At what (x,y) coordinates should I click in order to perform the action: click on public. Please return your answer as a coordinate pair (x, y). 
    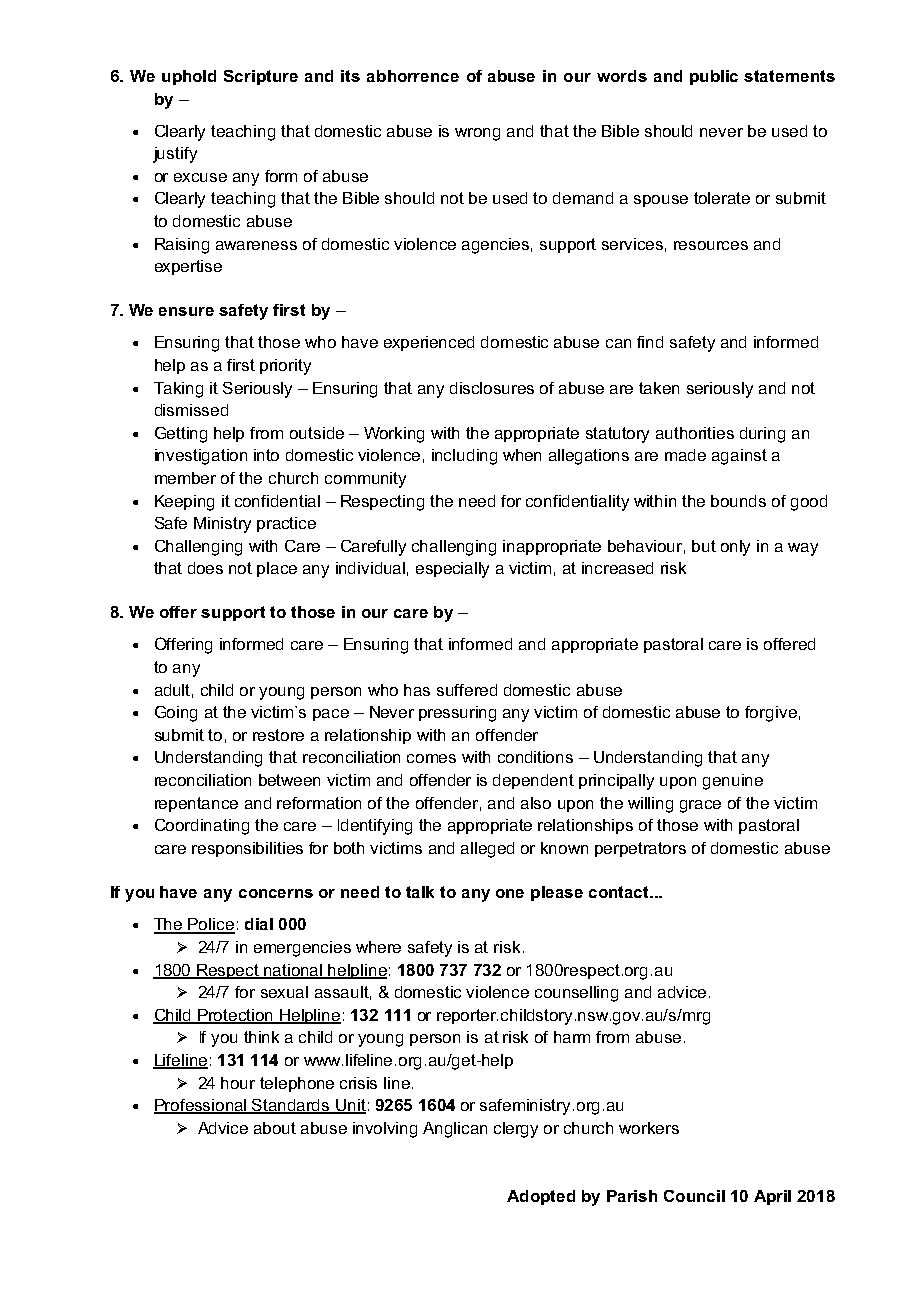
    Looking at the image, I should click on (714, 77).
